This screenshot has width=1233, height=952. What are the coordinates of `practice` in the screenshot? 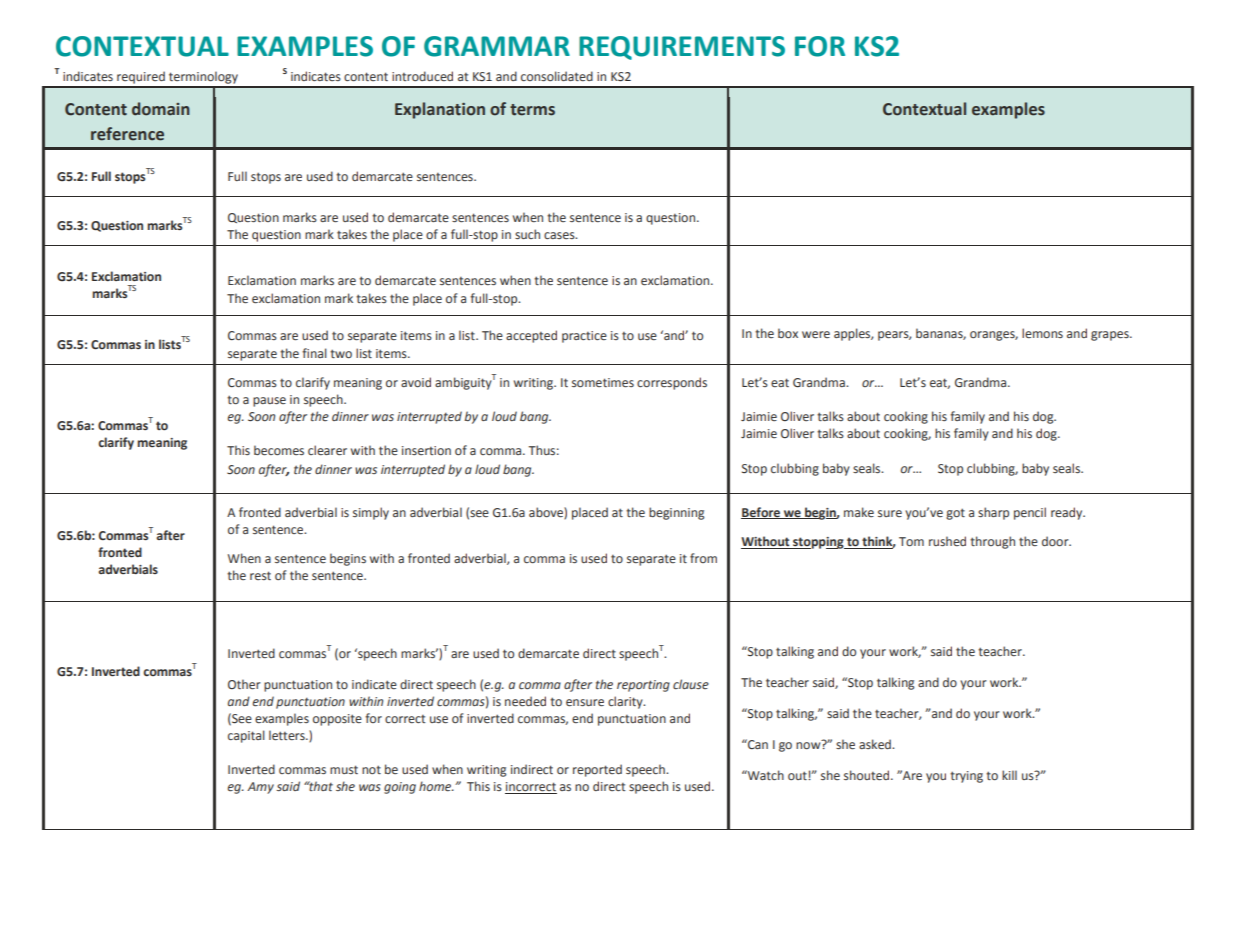 It's located at (584, 337).
